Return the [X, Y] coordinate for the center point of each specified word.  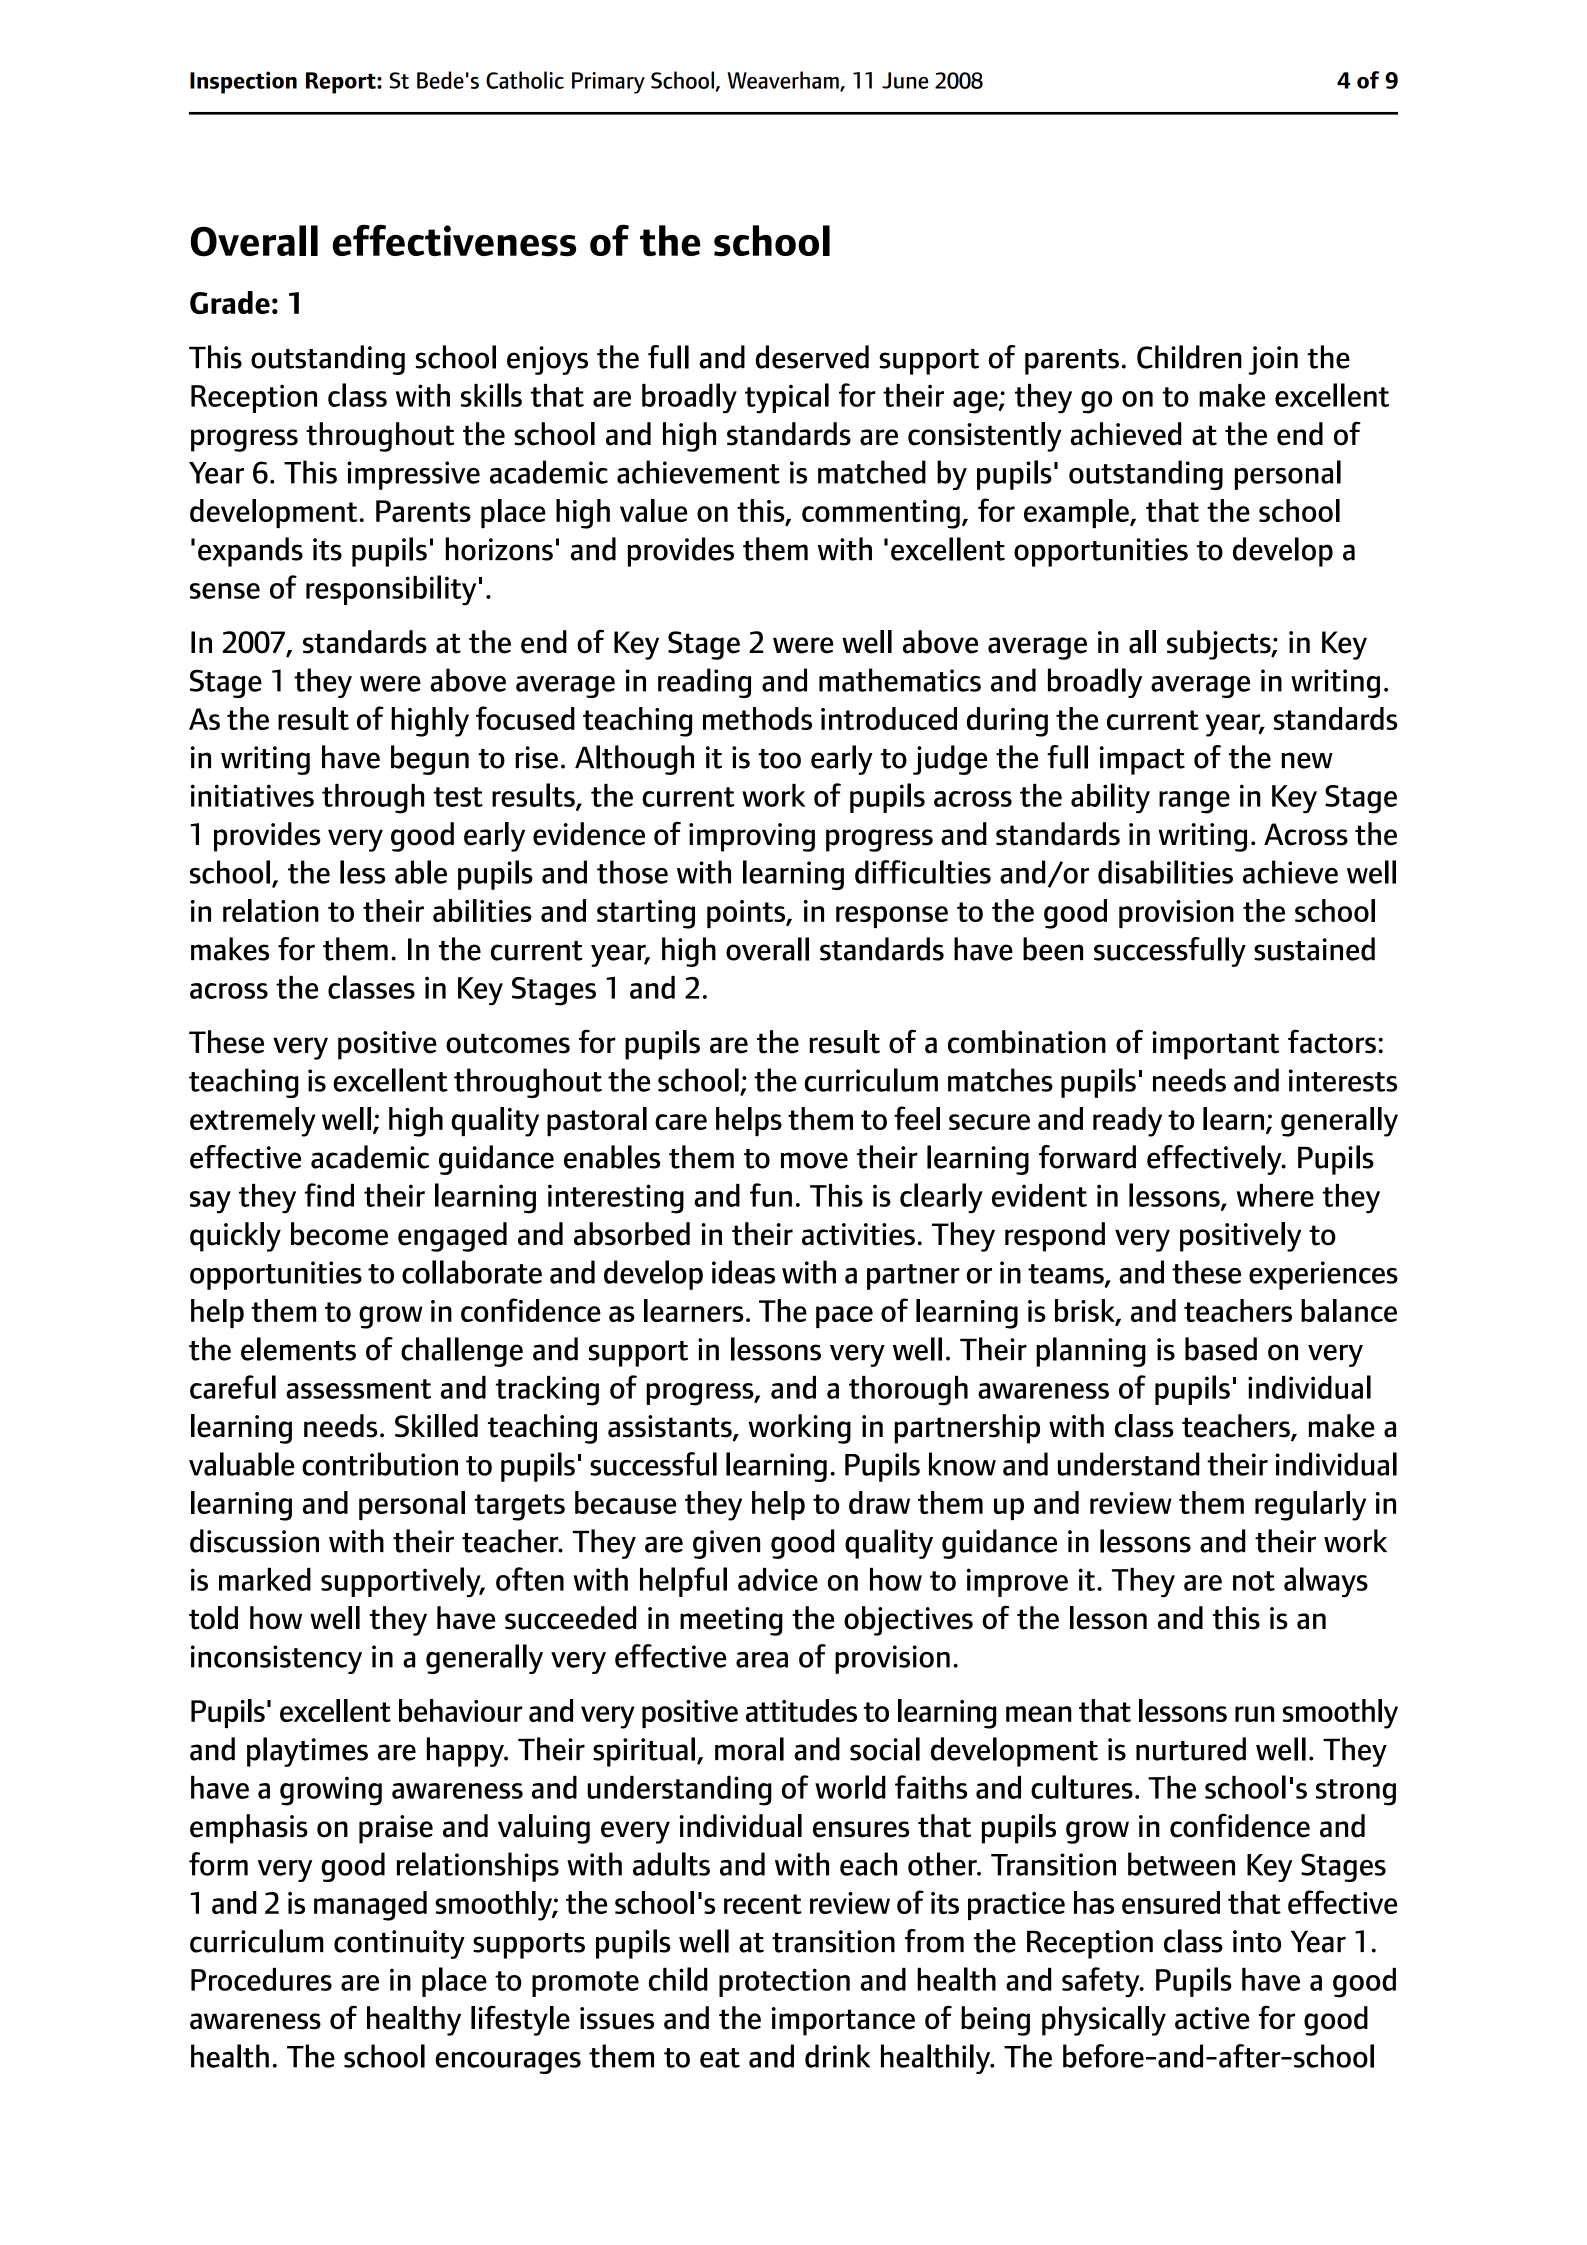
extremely [253, 1122]
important [1216, 1045]
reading [704, 683]
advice [778, 1579]
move [814, 1160]
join [1273, 360]
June [905, 80]
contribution [380, 1464]
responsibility [391, 590]
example [1077, 513]
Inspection [243, 82]
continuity [399, 1944]
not [1254, 1581]
